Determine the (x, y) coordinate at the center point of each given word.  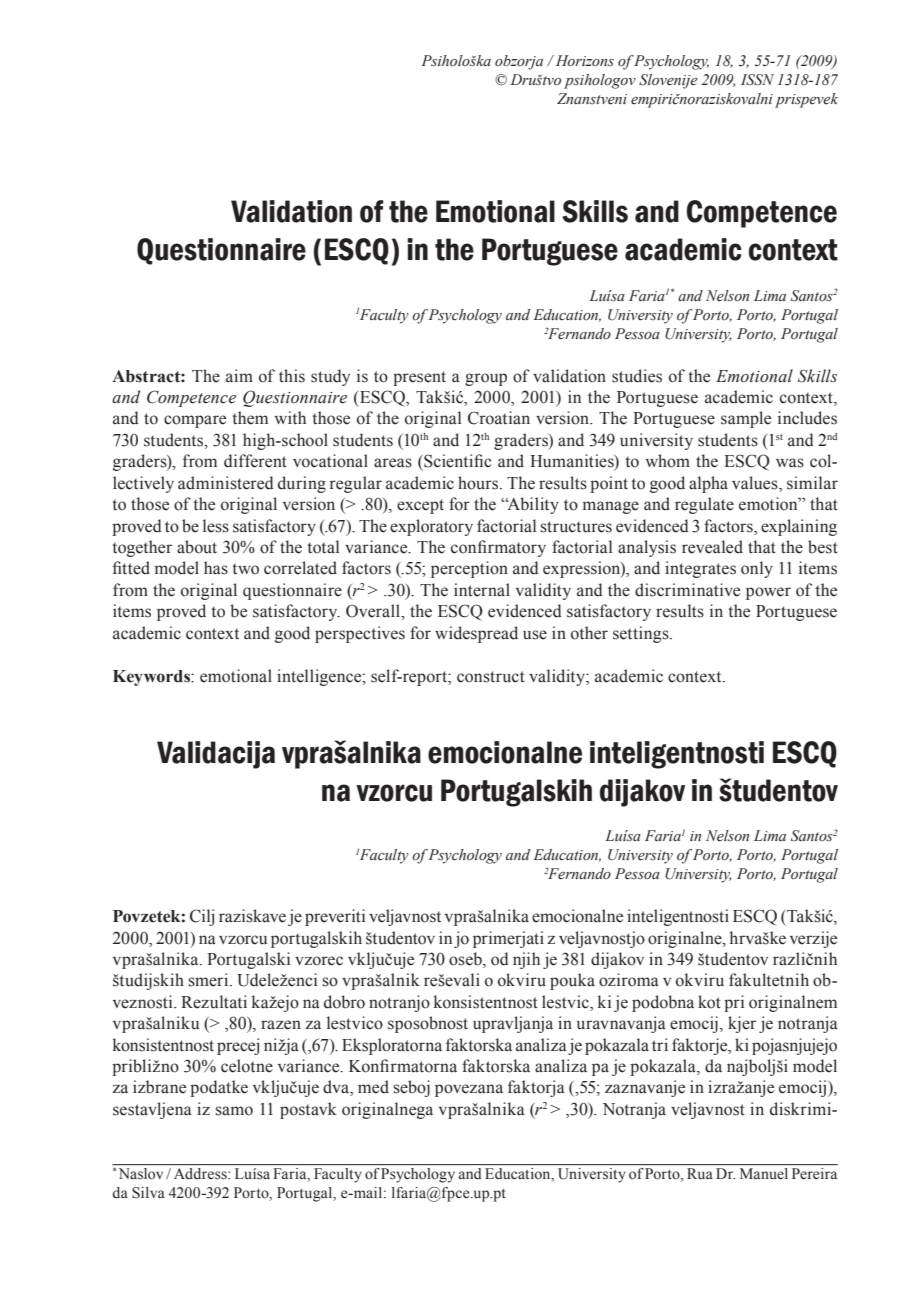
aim (239, 375)
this (292, 376)
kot (709, 1002)
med (373, 1087)
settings (642, 634)
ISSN (757, 80)
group (486, 379)
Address (201, 1173)
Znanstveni (592, 99)
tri (660, 1044)
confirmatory (498, 548)
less (216, 526)
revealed (712, 547)
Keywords (152, 678)
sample (746, 419)
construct (491, 677)
